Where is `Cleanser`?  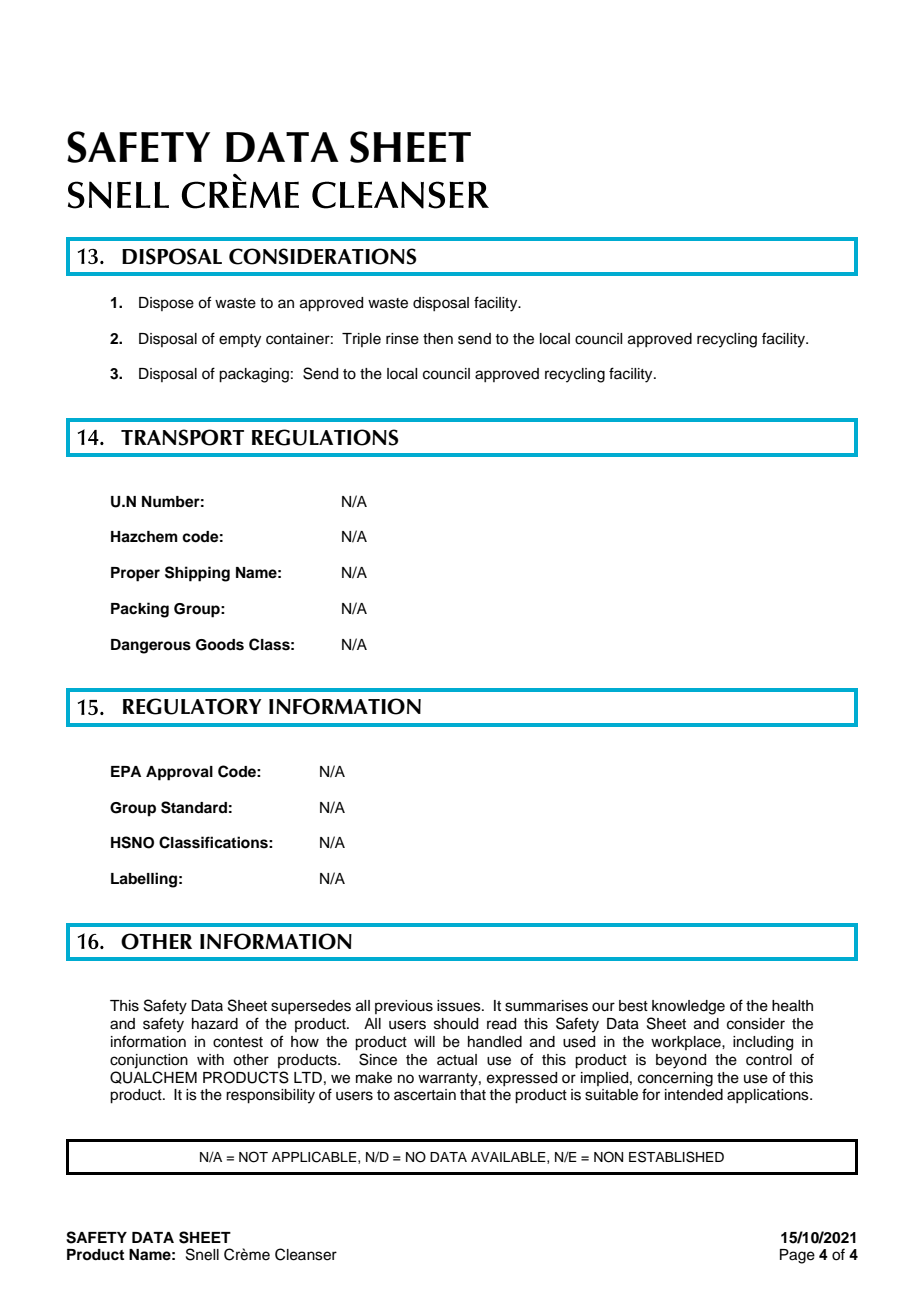
Cleanser is located at coordinates (306, 1254).
